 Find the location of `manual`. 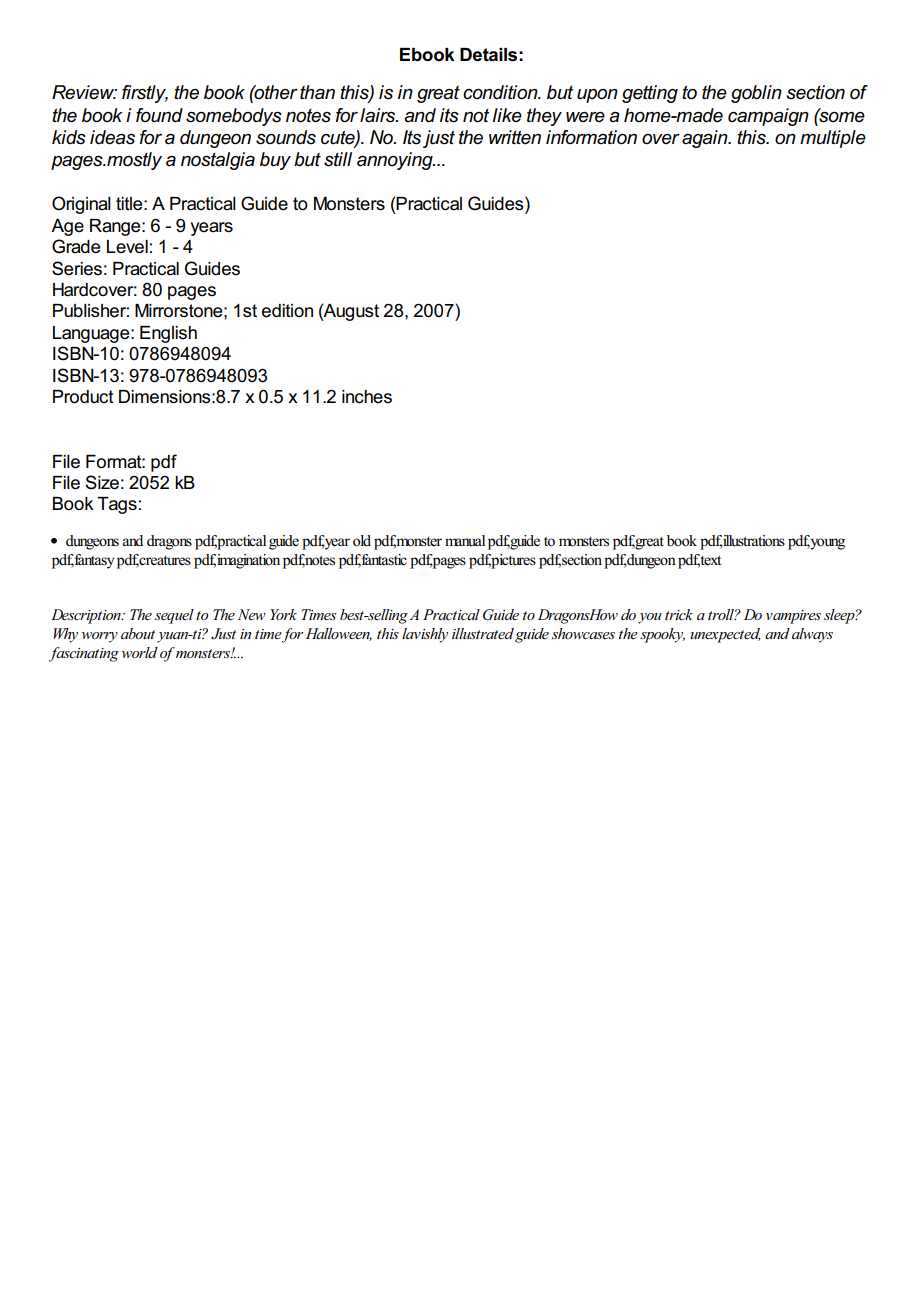

manual is located at coordinates (465, 540).
